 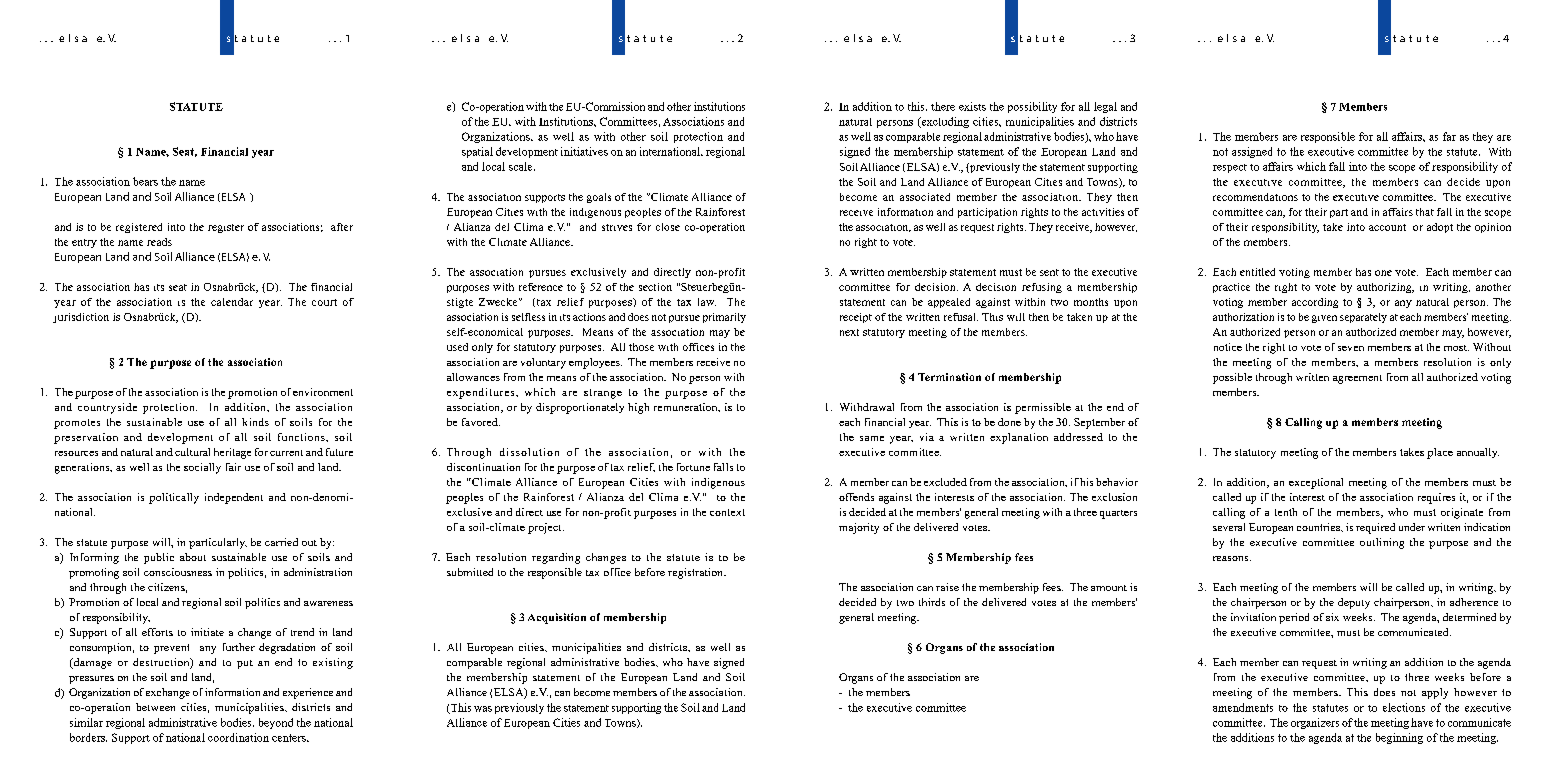 What do you see at coordinates (281, 542) in the screenshot?
I see `carried` at bounding box center [281, 542].
